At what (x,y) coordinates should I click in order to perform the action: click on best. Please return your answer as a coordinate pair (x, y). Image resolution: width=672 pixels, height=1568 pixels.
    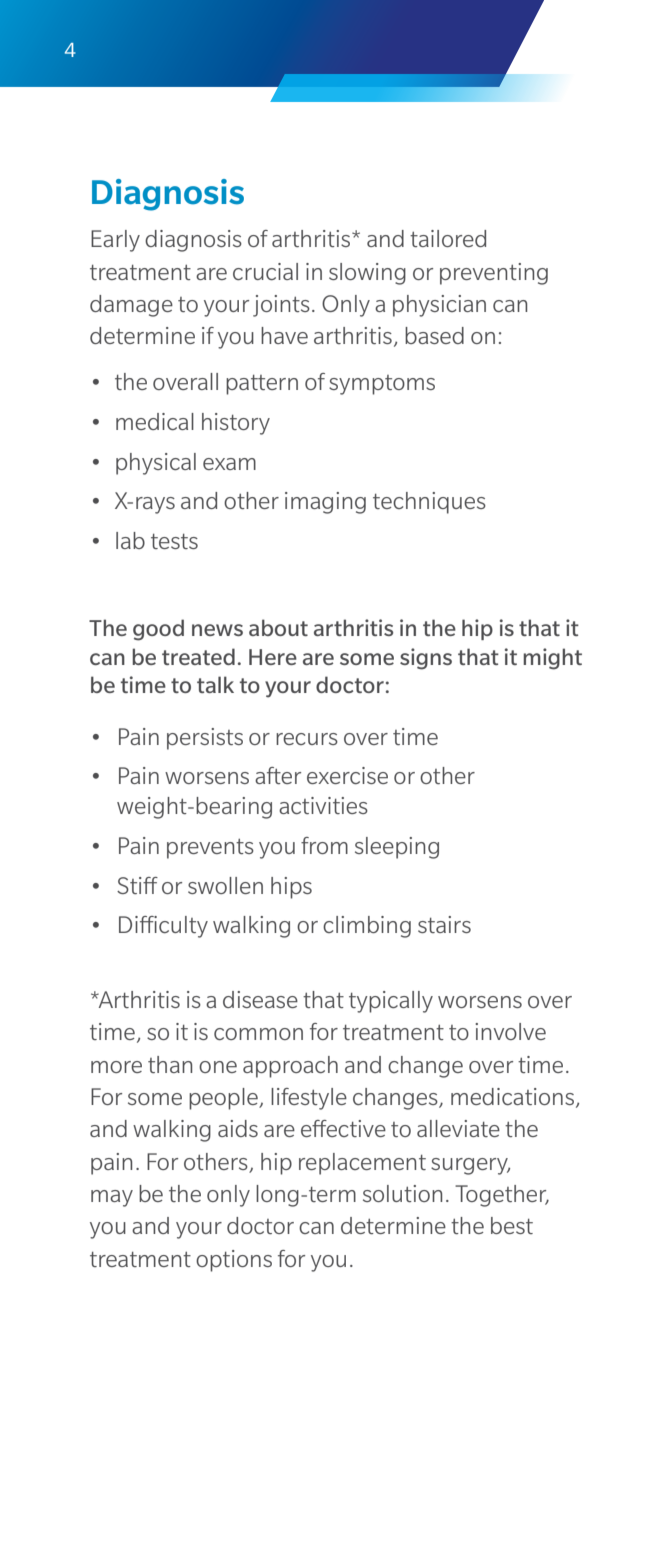
    Looking at the image, I should click on (512, 1225).
